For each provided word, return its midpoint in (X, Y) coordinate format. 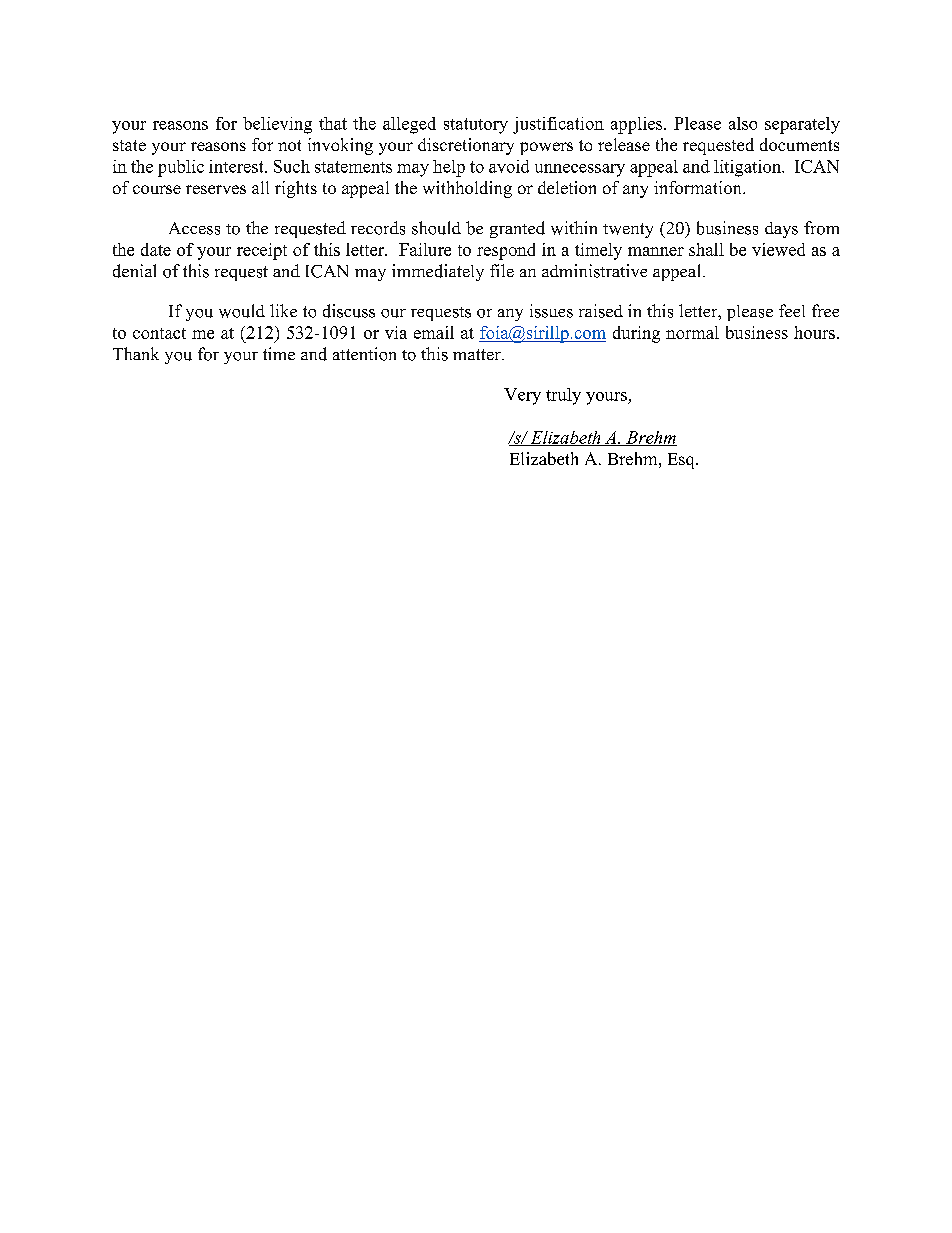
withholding (467, 189)
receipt (262, 251)
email (434, 332)
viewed (778, 249)
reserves (216, 189)
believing (277, 125)
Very (522, 396)
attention (364, 354)
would (242, 311)
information (699, 187)
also (743, 123)
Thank (136, 353)
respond (506, 251)
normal (692, 332)
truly (563, 396)
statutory (476, 126)
